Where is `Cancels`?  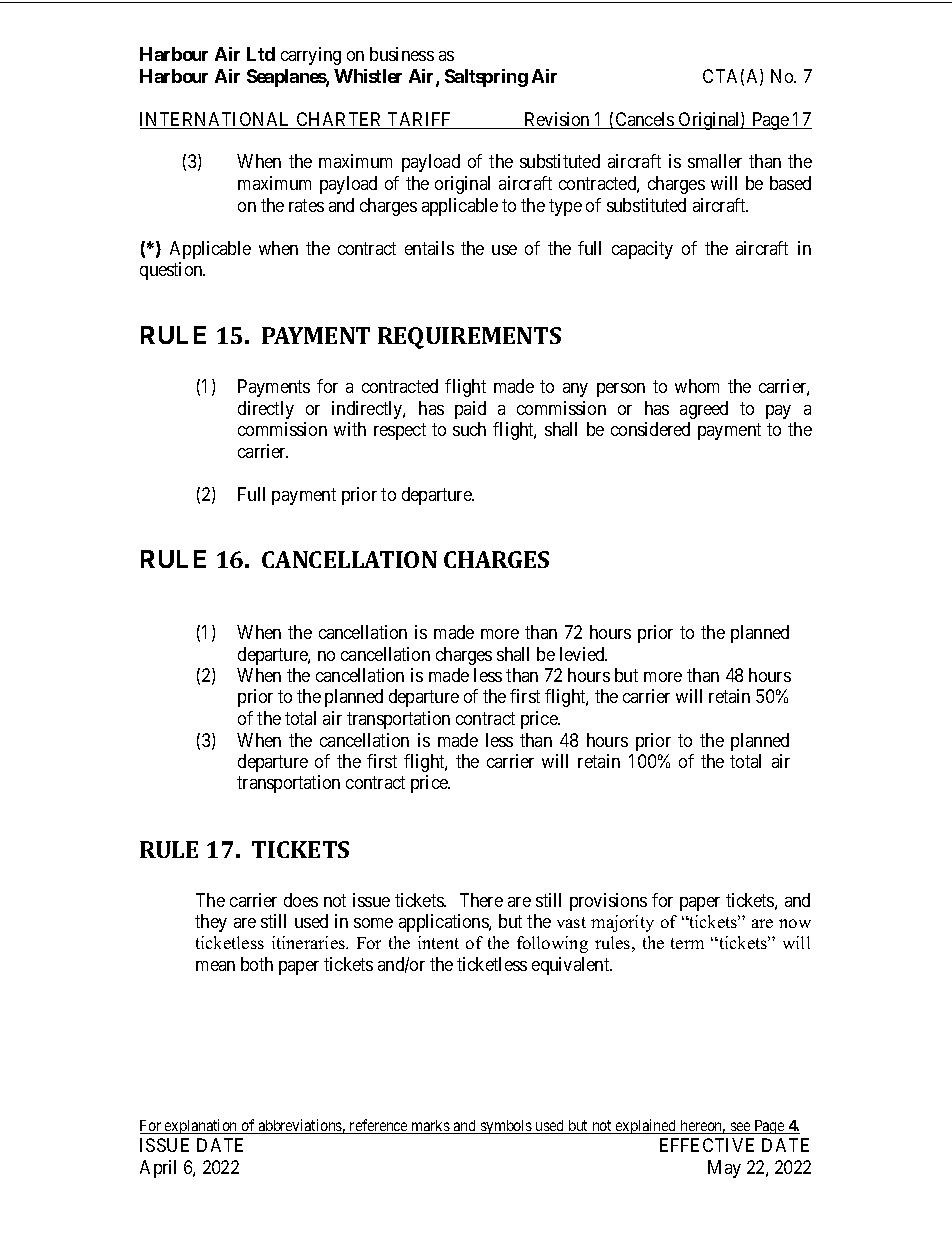 Cancels is located at coordinates (644, 120).
